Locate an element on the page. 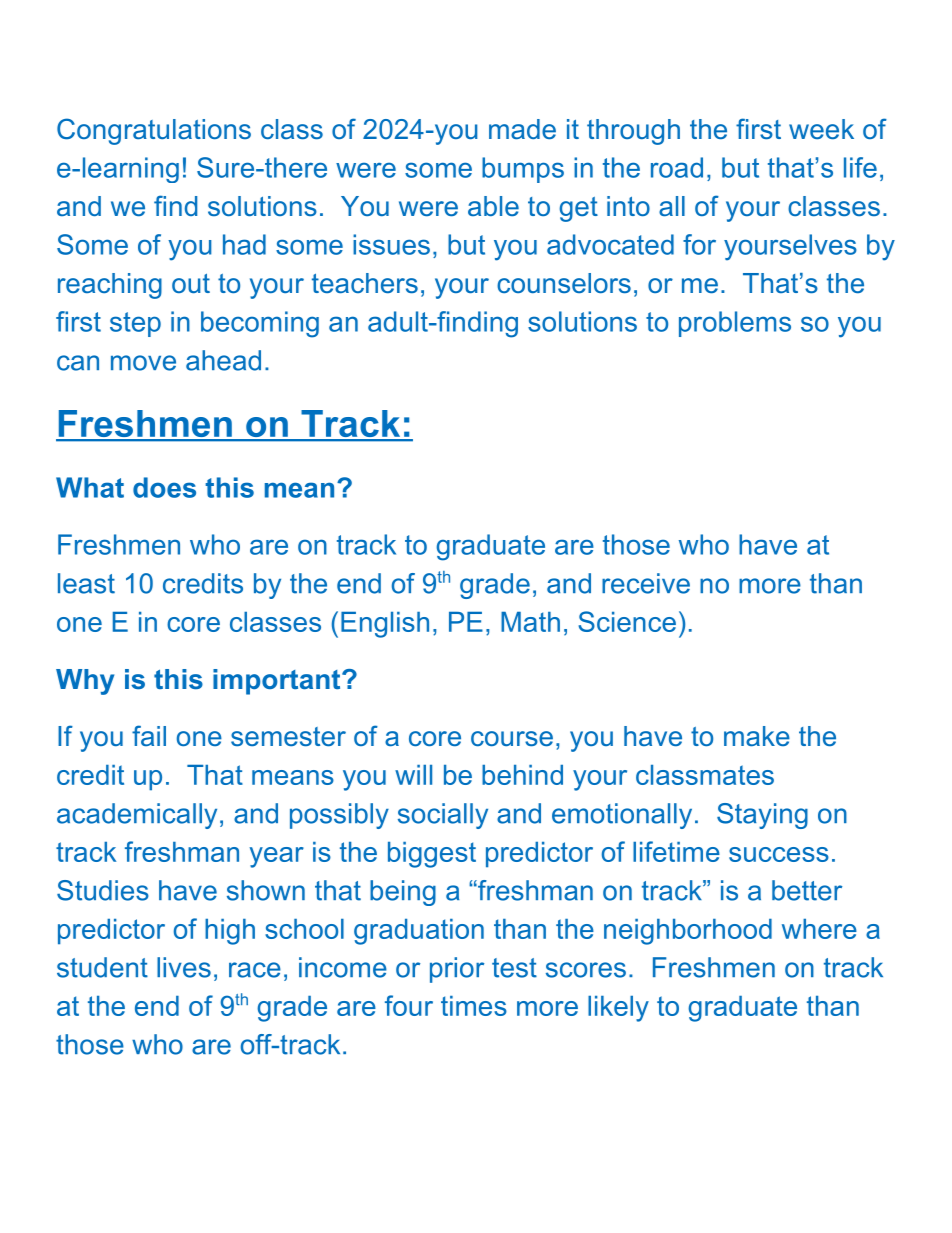  neighborhood is located at coordinates (688, 932).
